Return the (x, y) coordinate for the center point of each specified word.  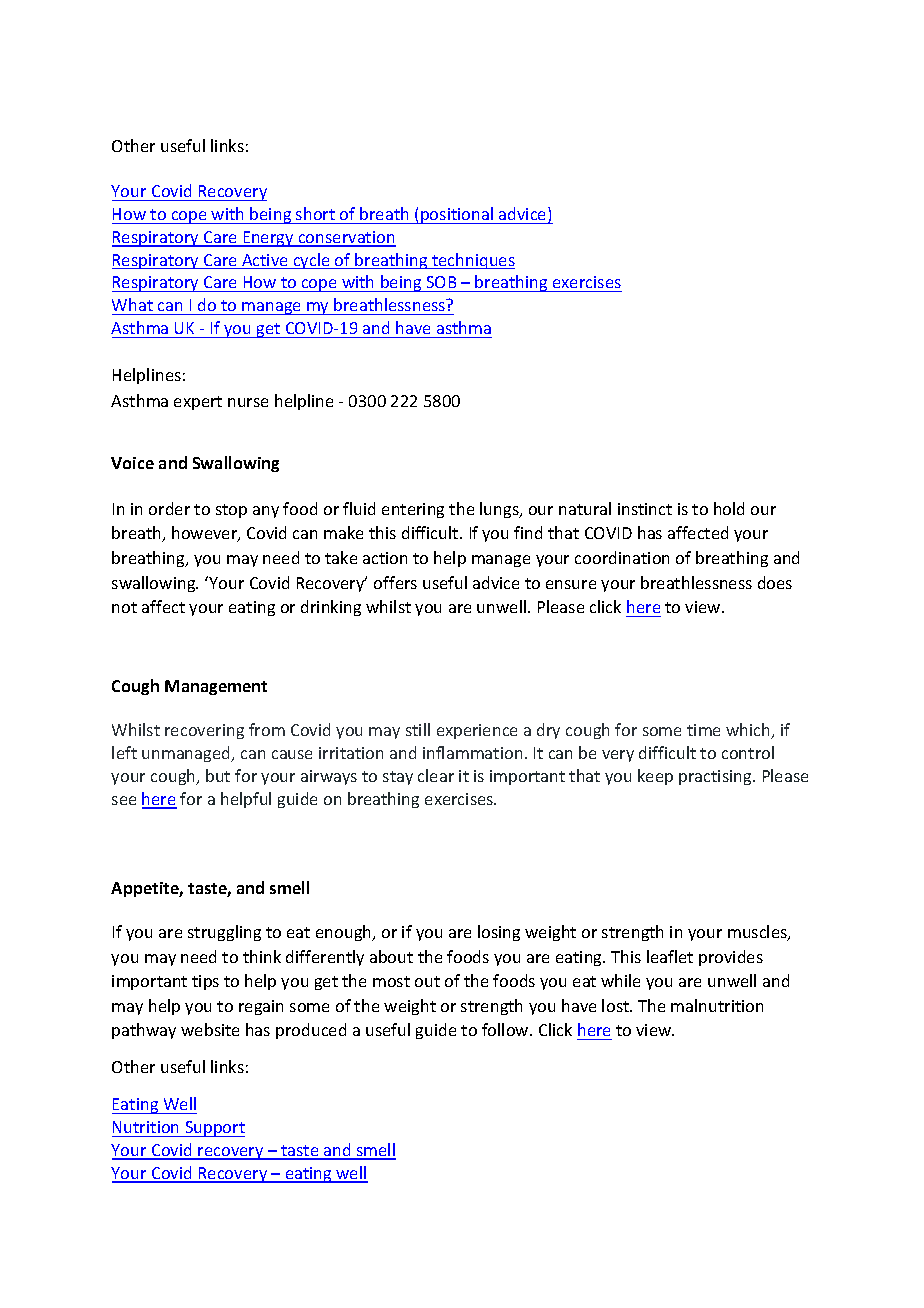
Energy (268, 239)
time (703, 730)
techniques (472, 261)
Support (214, 1129)
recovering (204, 731)
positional (457, 215)
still (418, 729)
